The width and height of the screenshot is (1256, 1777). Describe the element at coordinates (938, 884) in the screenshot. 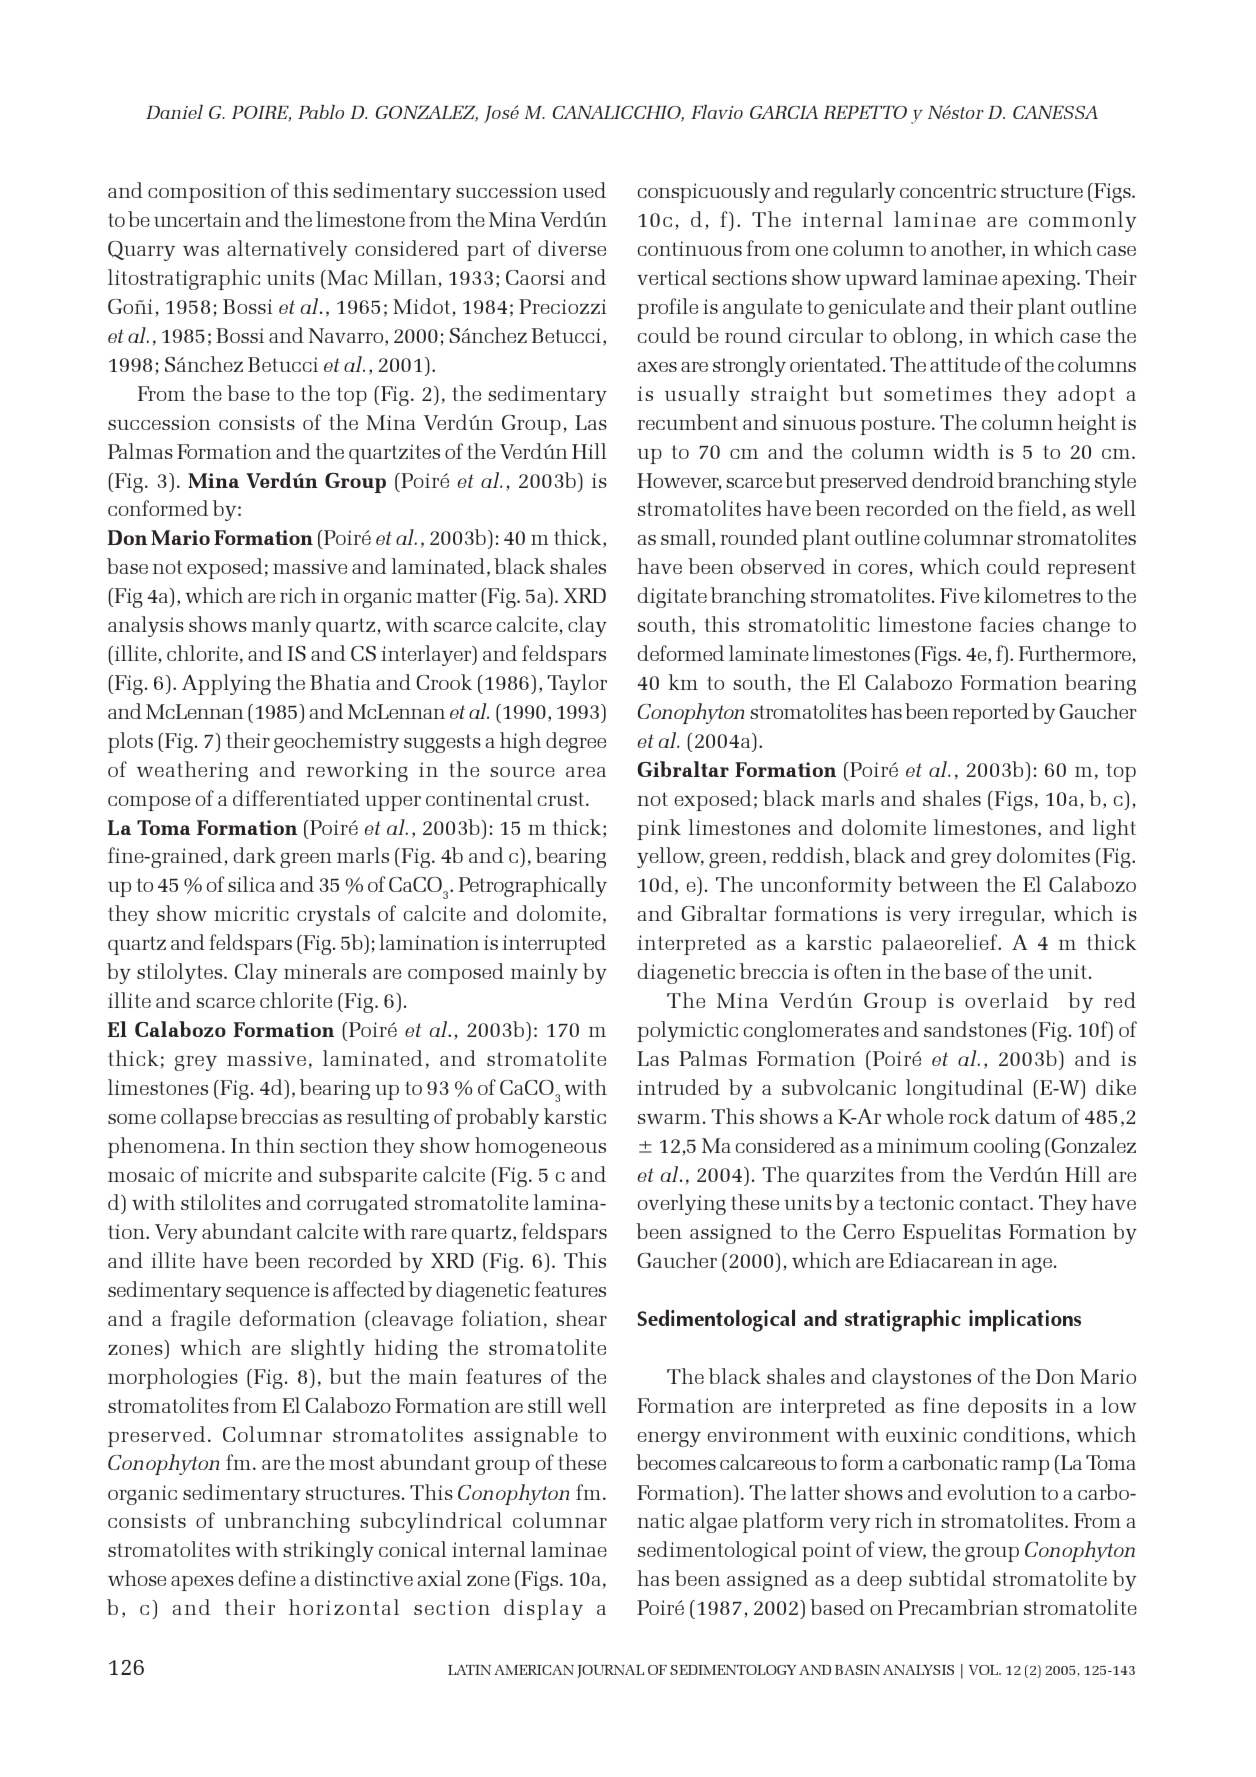

I see `between` at that location.
